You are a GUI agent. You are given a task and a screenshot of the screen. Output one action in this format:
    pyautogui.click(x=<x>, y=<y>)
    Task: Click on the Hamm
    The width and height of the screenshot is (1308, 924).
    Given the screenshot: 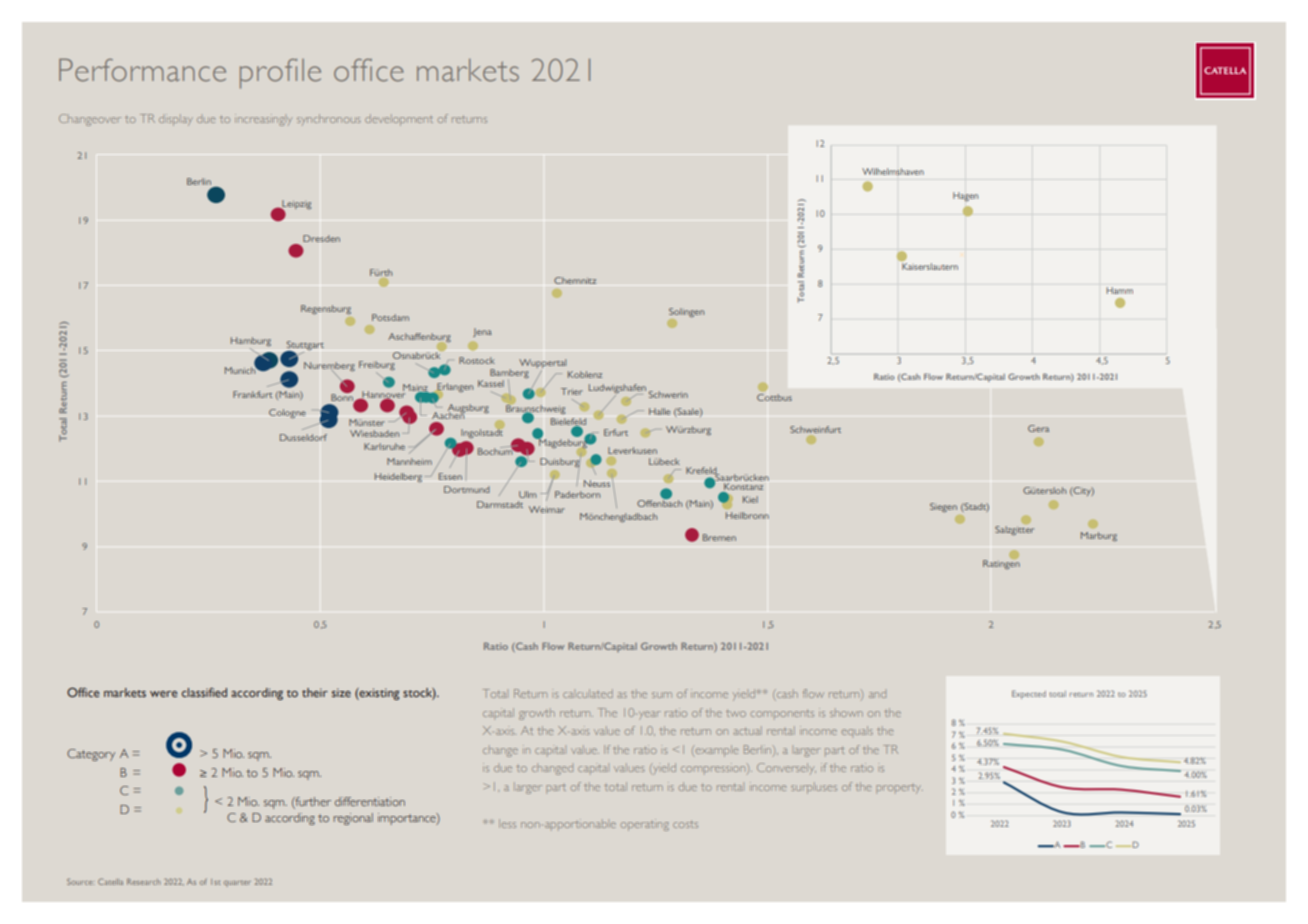 What is the action you would take?
    pyautogui.click(x=1119, y=290)
